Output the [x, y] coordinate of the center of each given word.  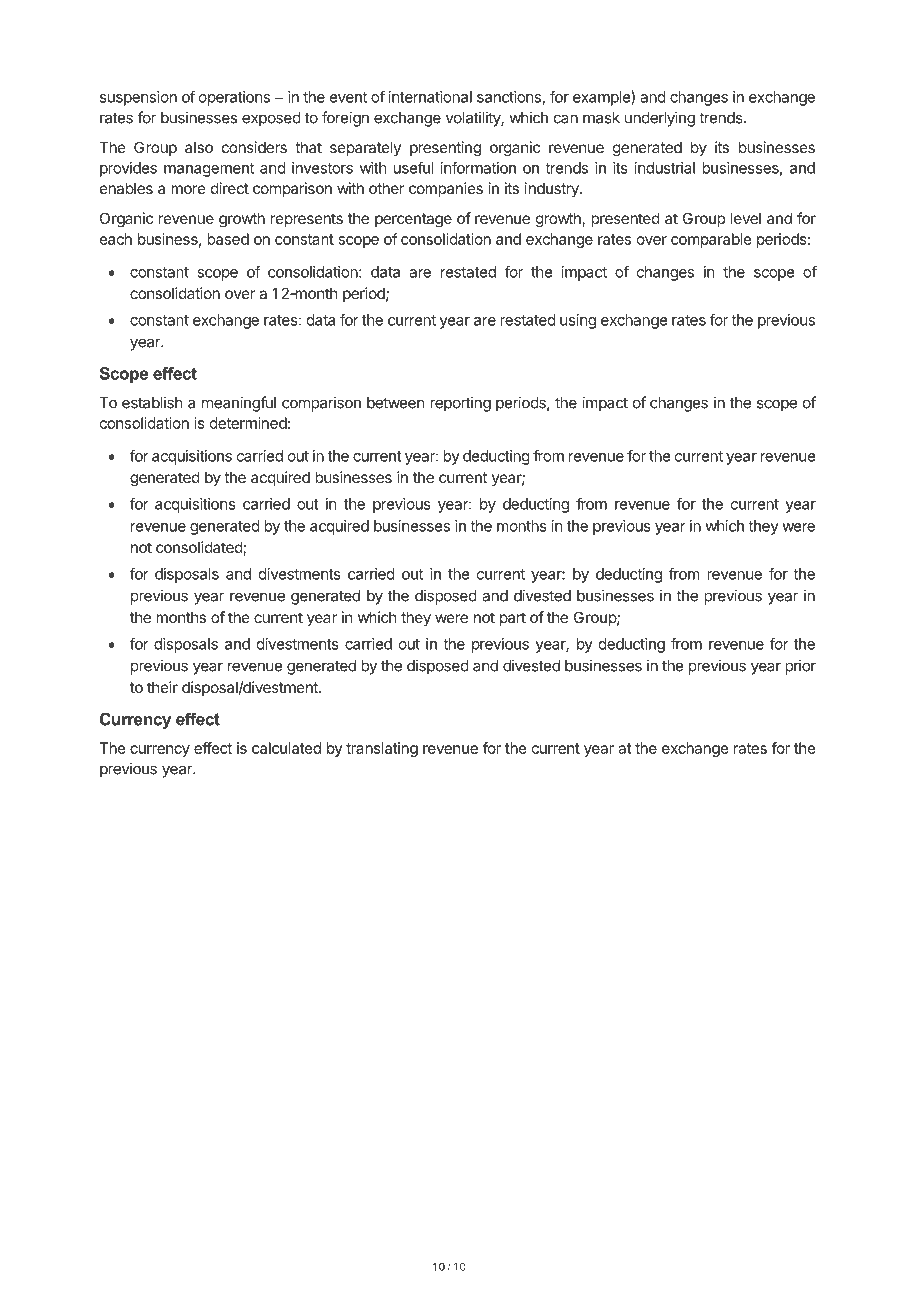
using [578, 321]
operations [234, 98]
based [228, 239]
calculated [286, 748]
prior [801, 667]
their [162, 687]
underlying [660, 119]
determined [248, 423]
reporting [460, 404]
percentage [413, 220]
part [513, 619]
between [395, 403]
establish [152, 402]
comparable [711, 240]
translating [382, 749]
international [430, 97]
